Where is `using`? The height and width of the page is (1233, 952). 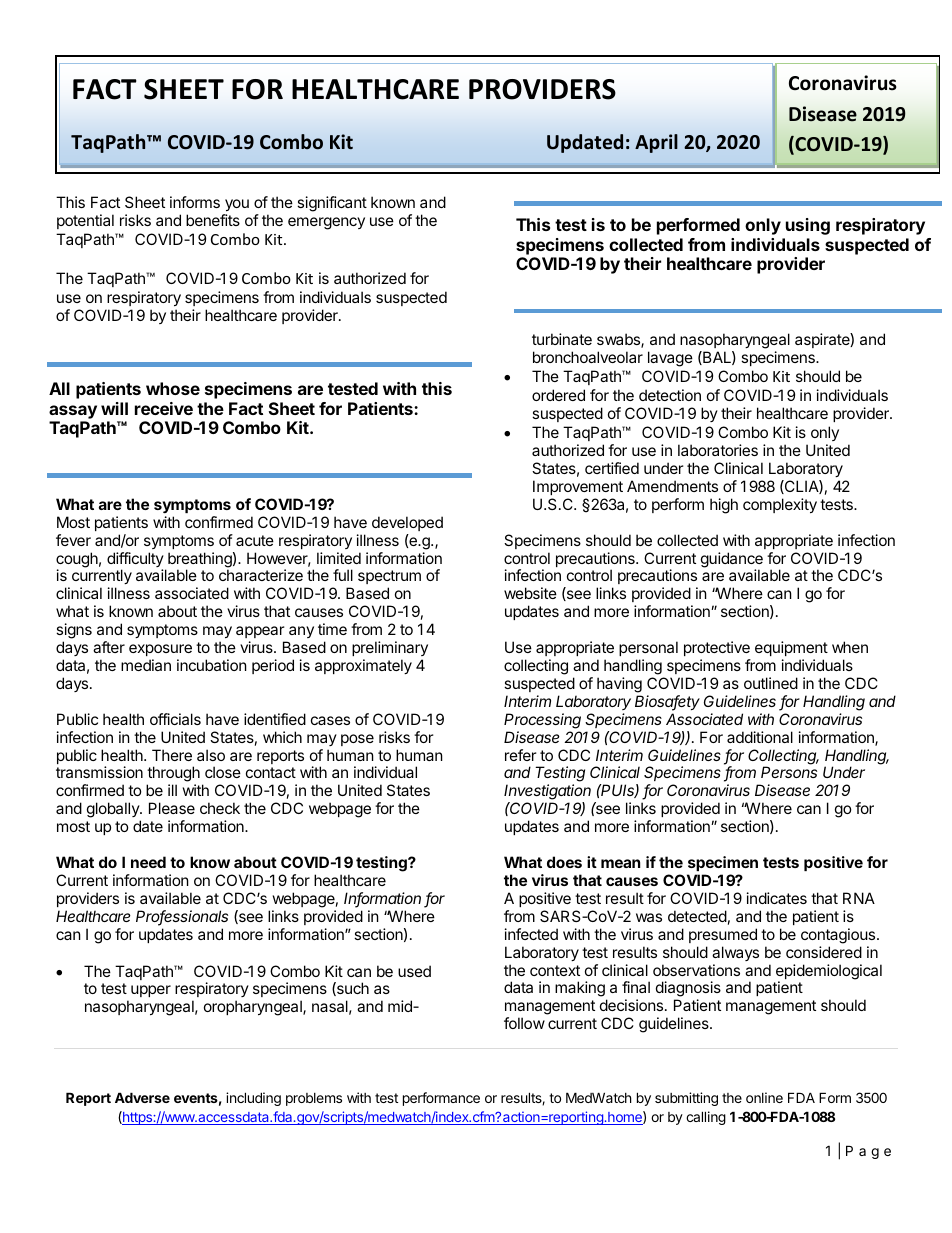 using is located at coordinates (808, 226).
